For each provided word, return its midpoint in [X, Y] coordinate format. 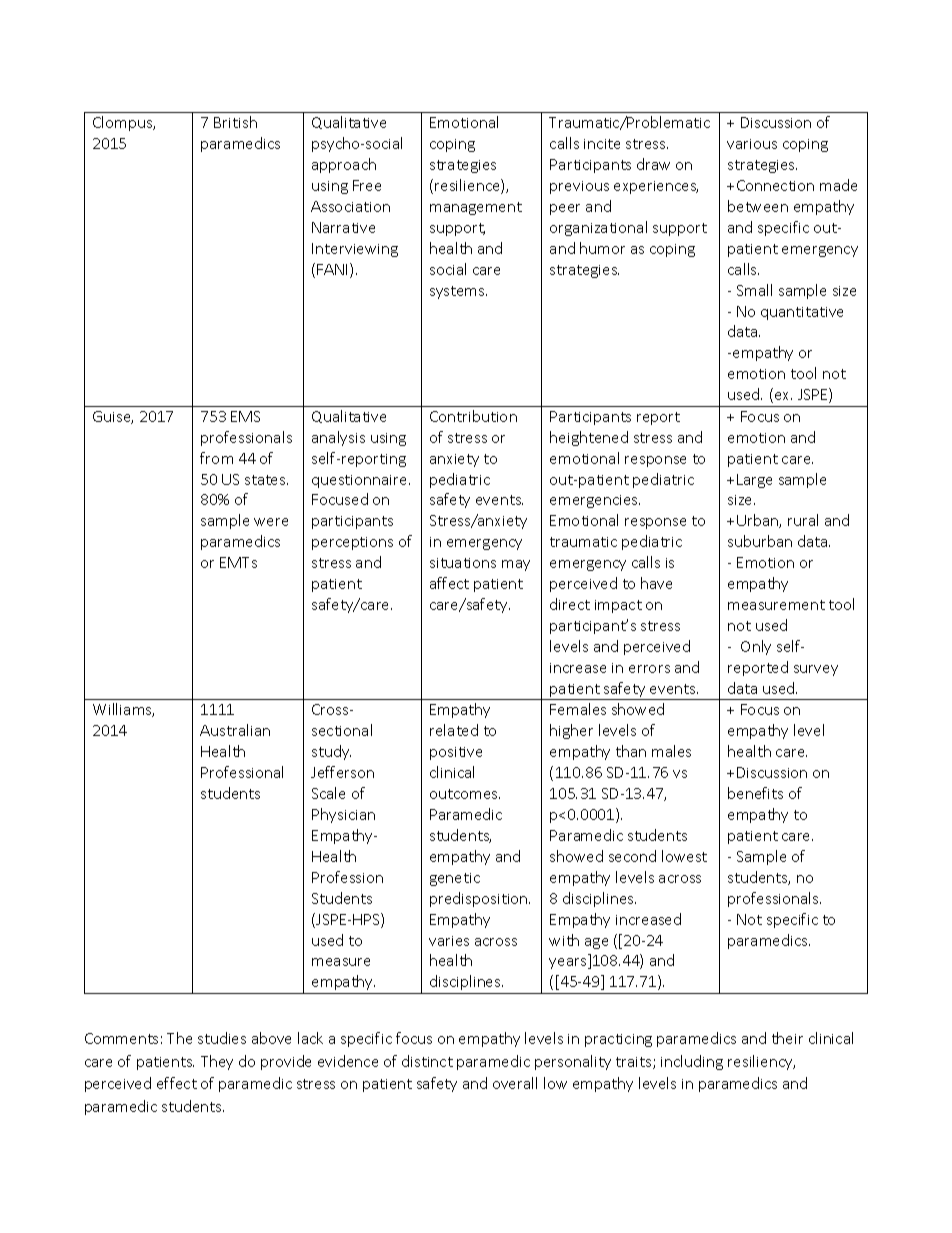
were [271, 522]
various [752, 144]
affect [449, 583]
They [217, 1062]
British [235, 122]
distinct [427, 1061]
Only [756, 647]
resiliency [761, 1062]
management [476, 208]
